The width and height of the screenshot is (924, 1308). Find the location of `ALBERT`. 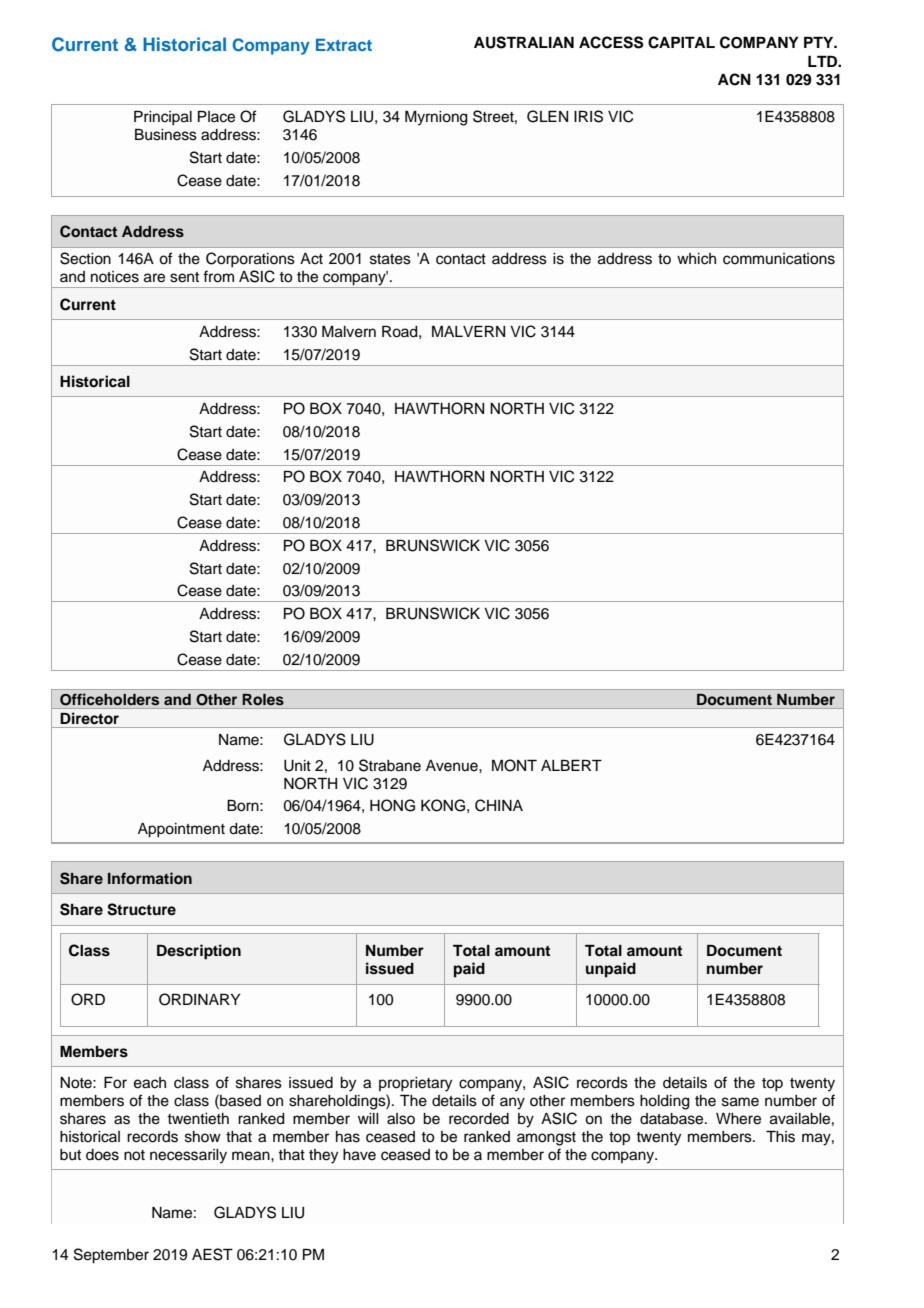

ALBERT is located at coordinates (571, 765).
